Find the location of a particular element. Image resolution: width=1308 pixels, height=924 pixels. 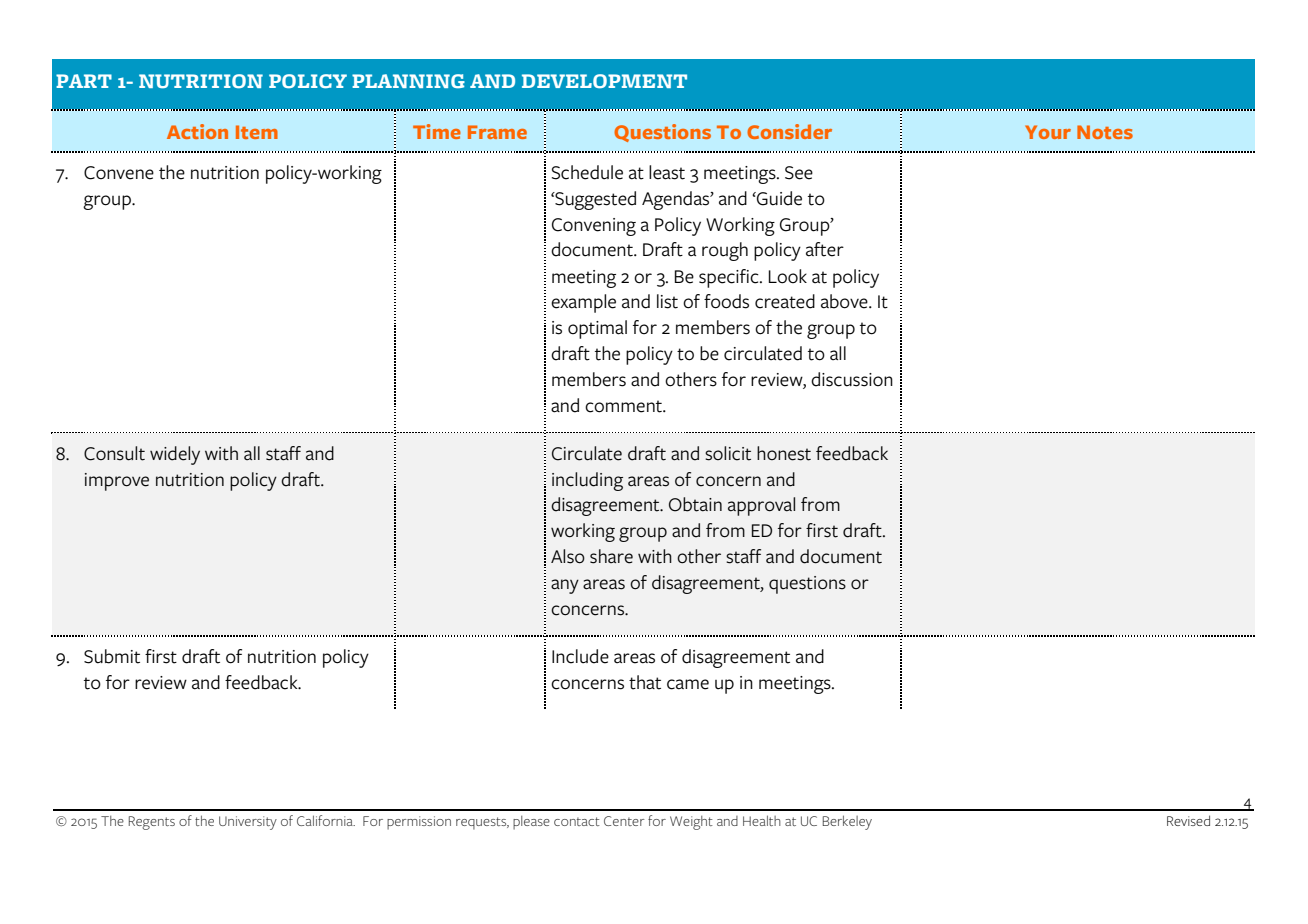

University is located at coordinates (248, 823).
